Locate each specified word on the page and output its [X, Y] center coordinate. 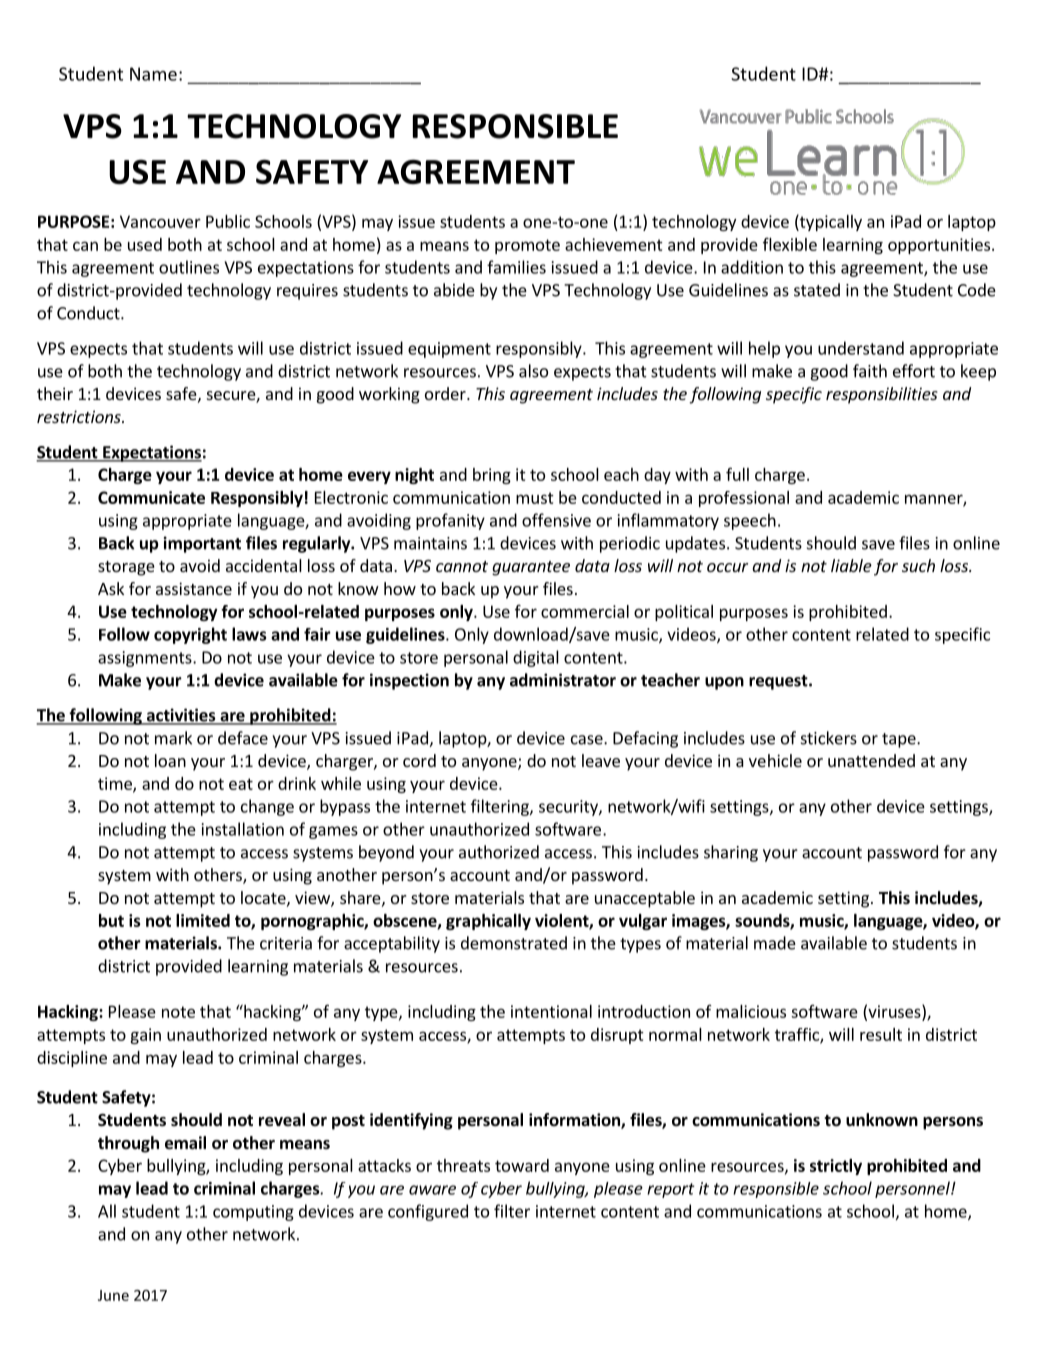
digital [536, 658]
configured [428, 1212]
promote [527, 246]
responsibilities [882, 395]
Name [153, 74]
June [113, 1295]
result [881, 1034]
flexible [790, 244]
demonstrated [514, 943]
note [178, 1012]
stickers [829, 738]
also [533, 371]
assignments [146, 659]
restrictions [80, 416]
